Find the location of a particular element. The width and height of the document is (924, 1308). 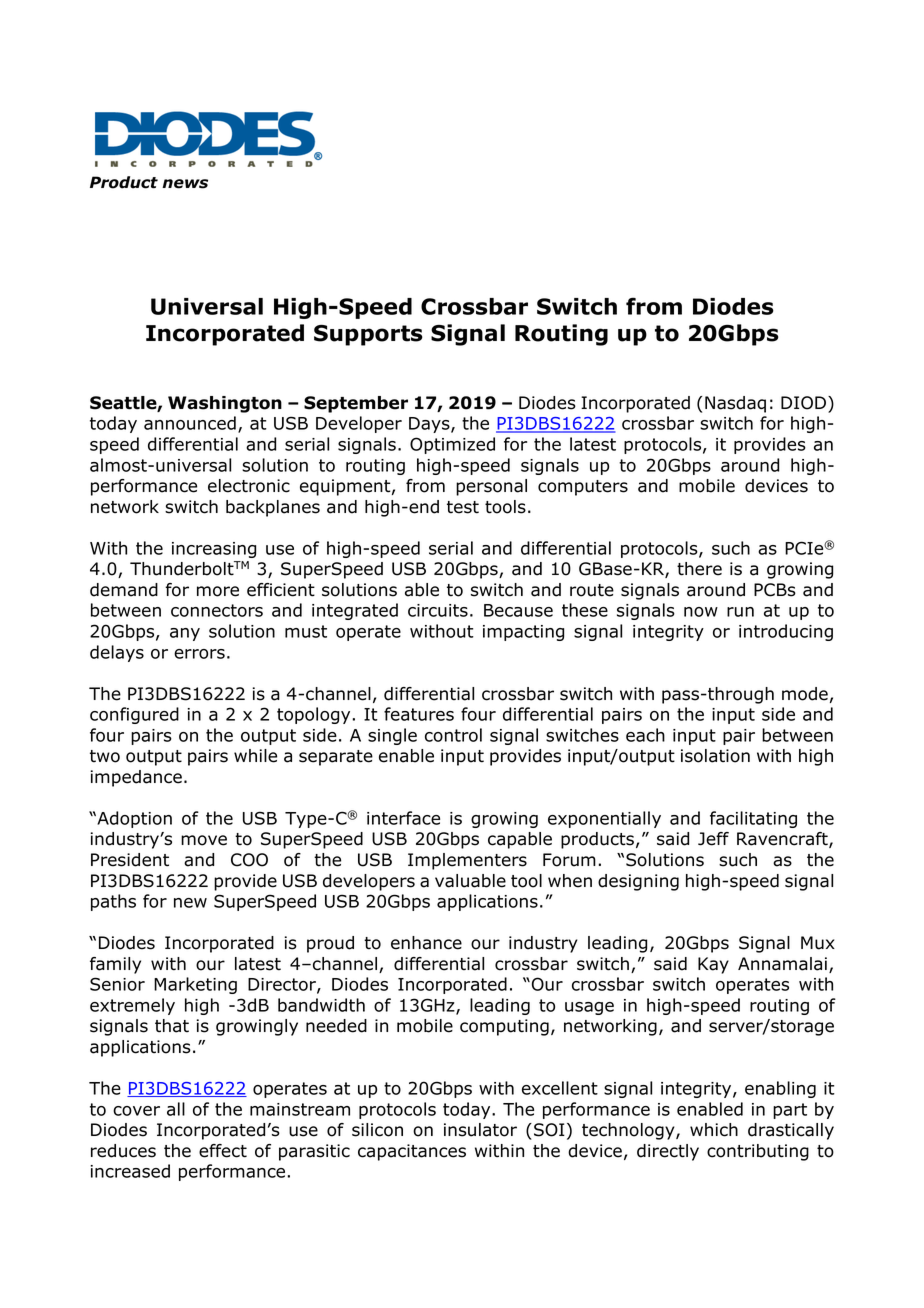

mode is located at coordinates (805, 694).
